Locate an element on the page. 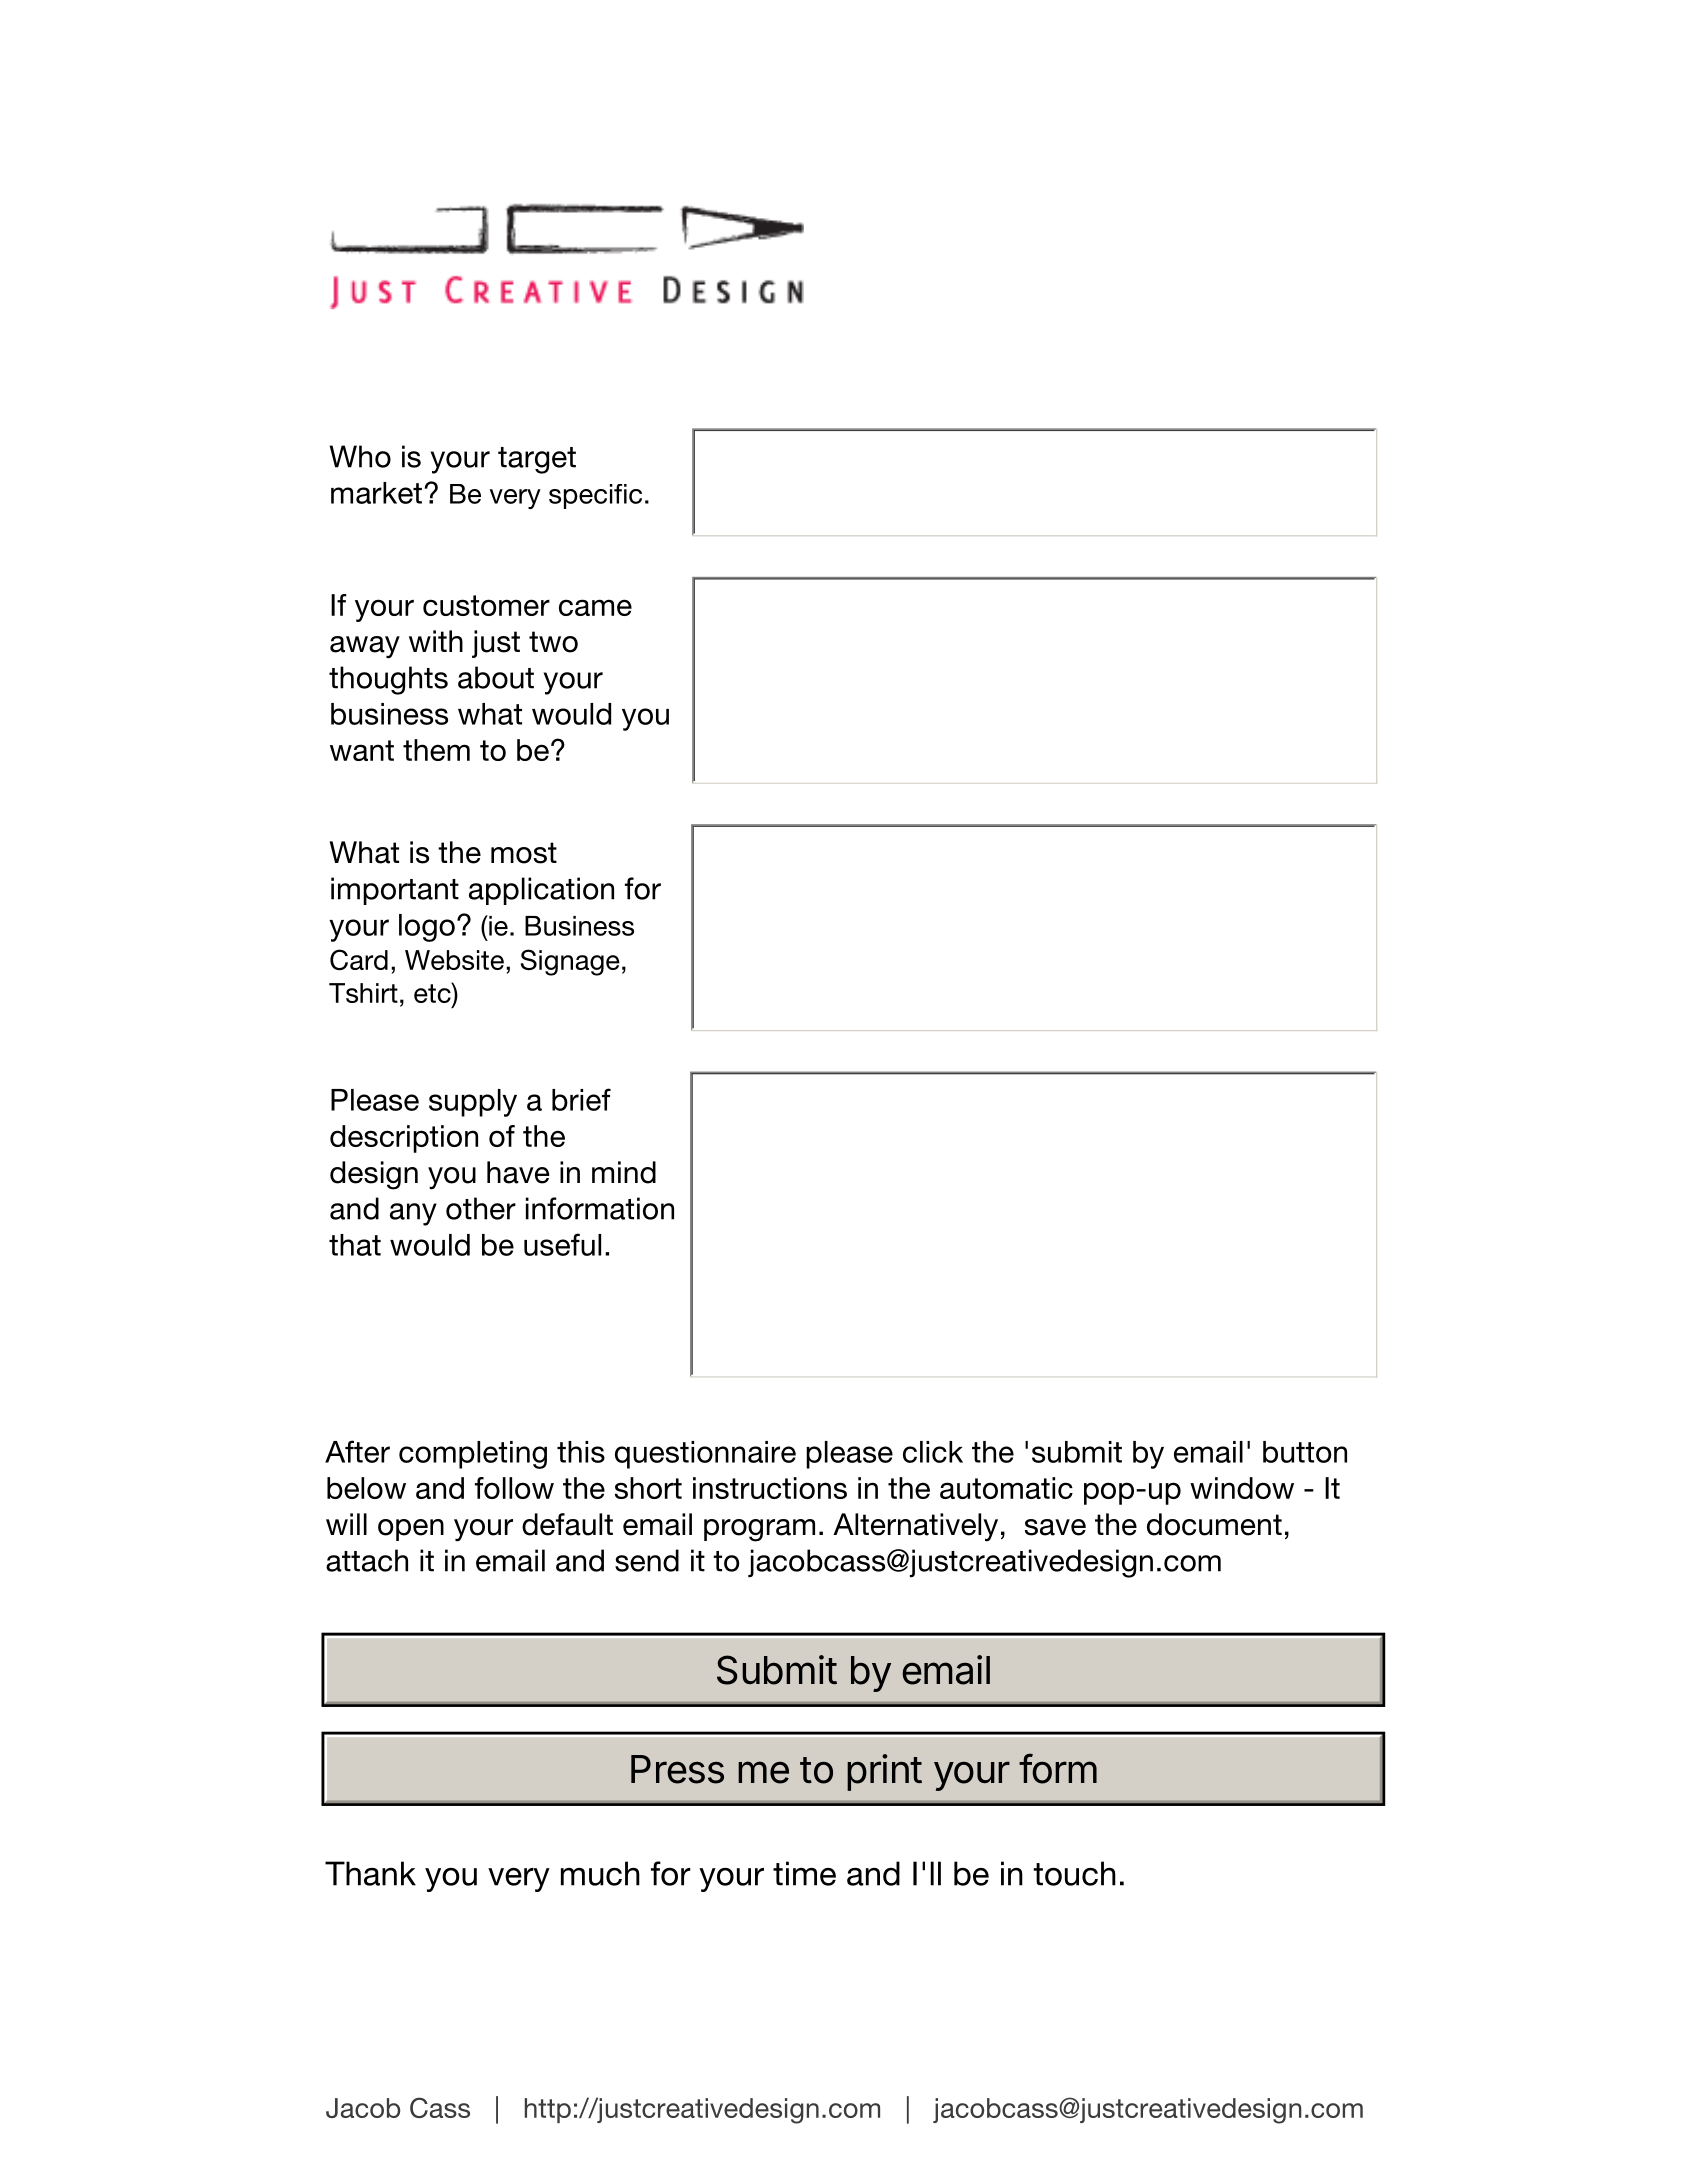  document is located at coordinates (1214, 1524).
